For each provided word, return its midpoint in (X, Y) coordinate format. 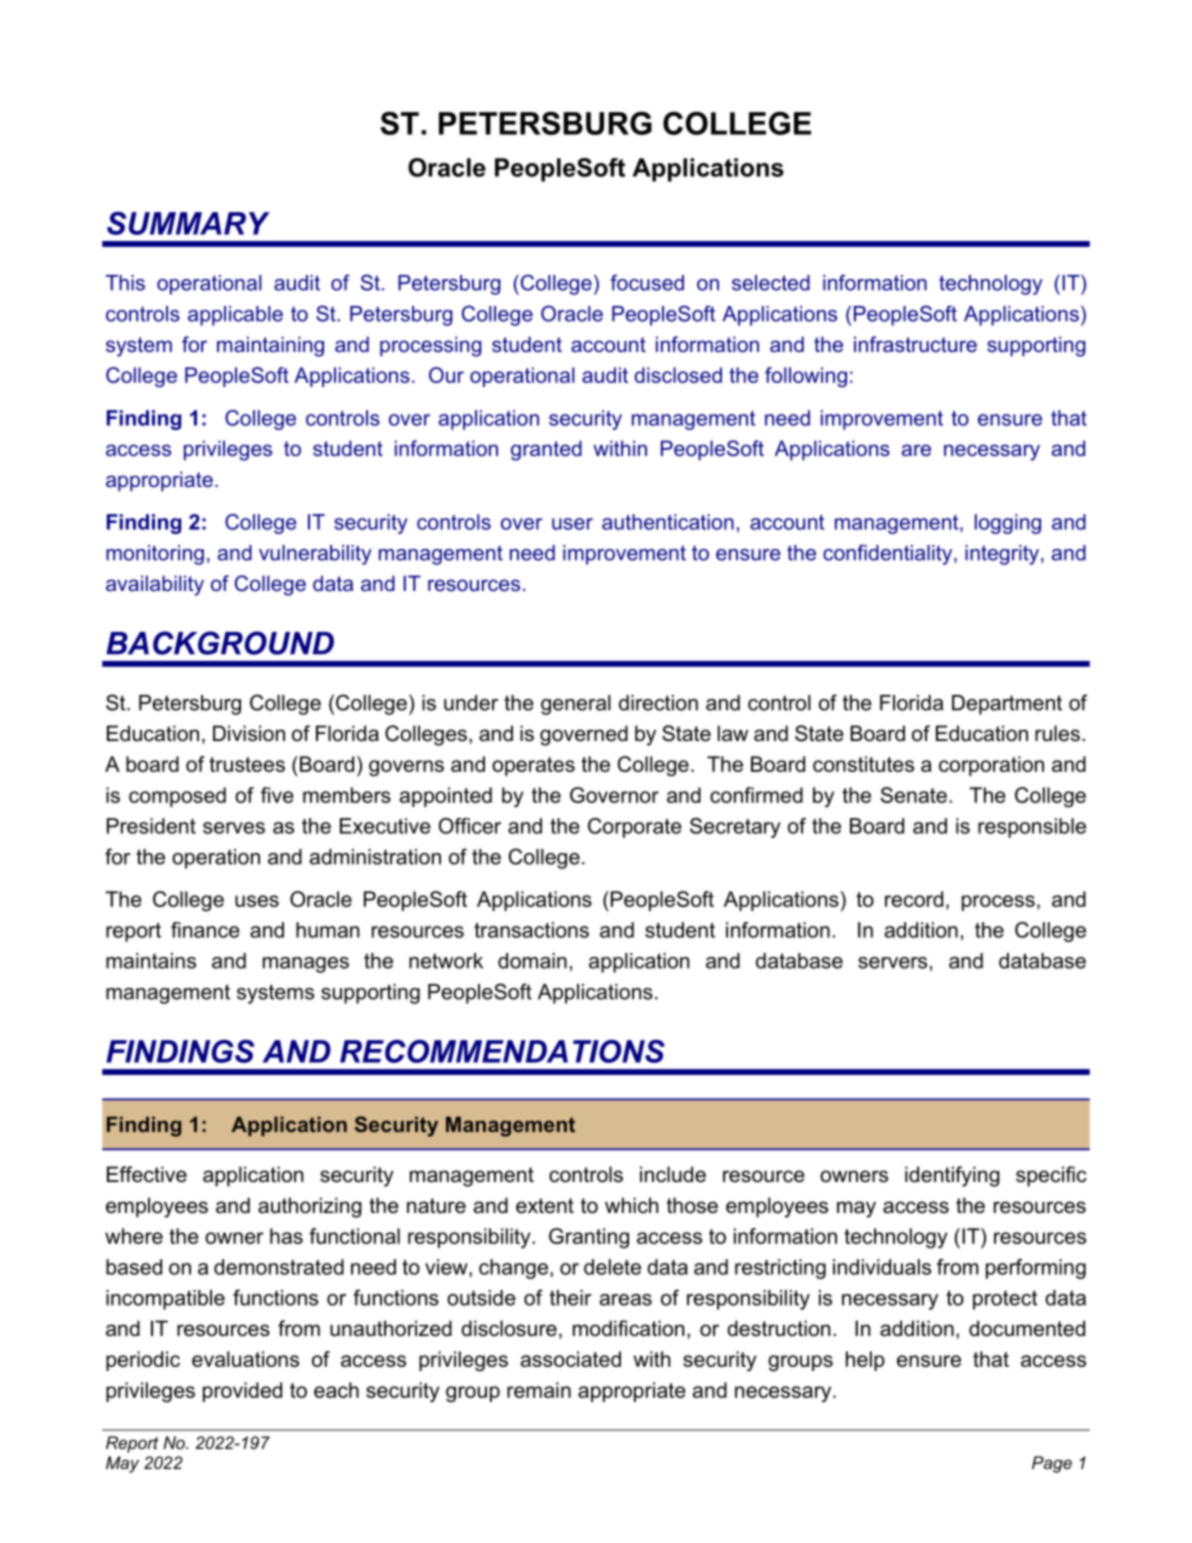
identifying (952, 1176)
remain (539, 1390)
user (572, 524)
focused (647, 282)
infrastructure (915, 344)
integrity (1002, 555)
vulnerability (315, 555)
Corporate (635, 828)
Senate (914, 795)
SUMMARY (188, 223)
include (673, 1174)
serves (234, 828)
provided (242, 1392)
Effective (147, 1174)
